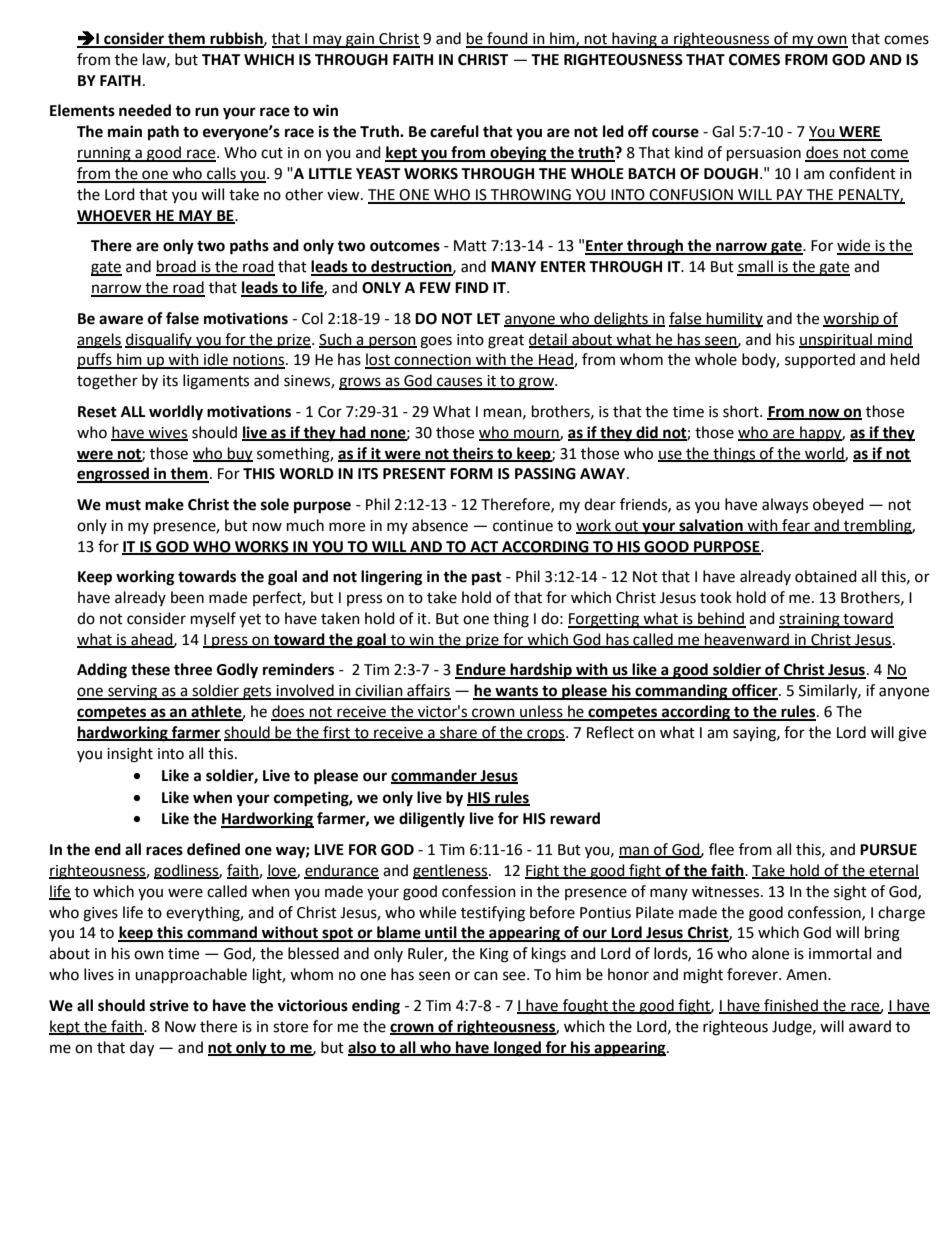 This screenshot has width=952, height=1233. I want to click on ACT, so click(484, 547).
